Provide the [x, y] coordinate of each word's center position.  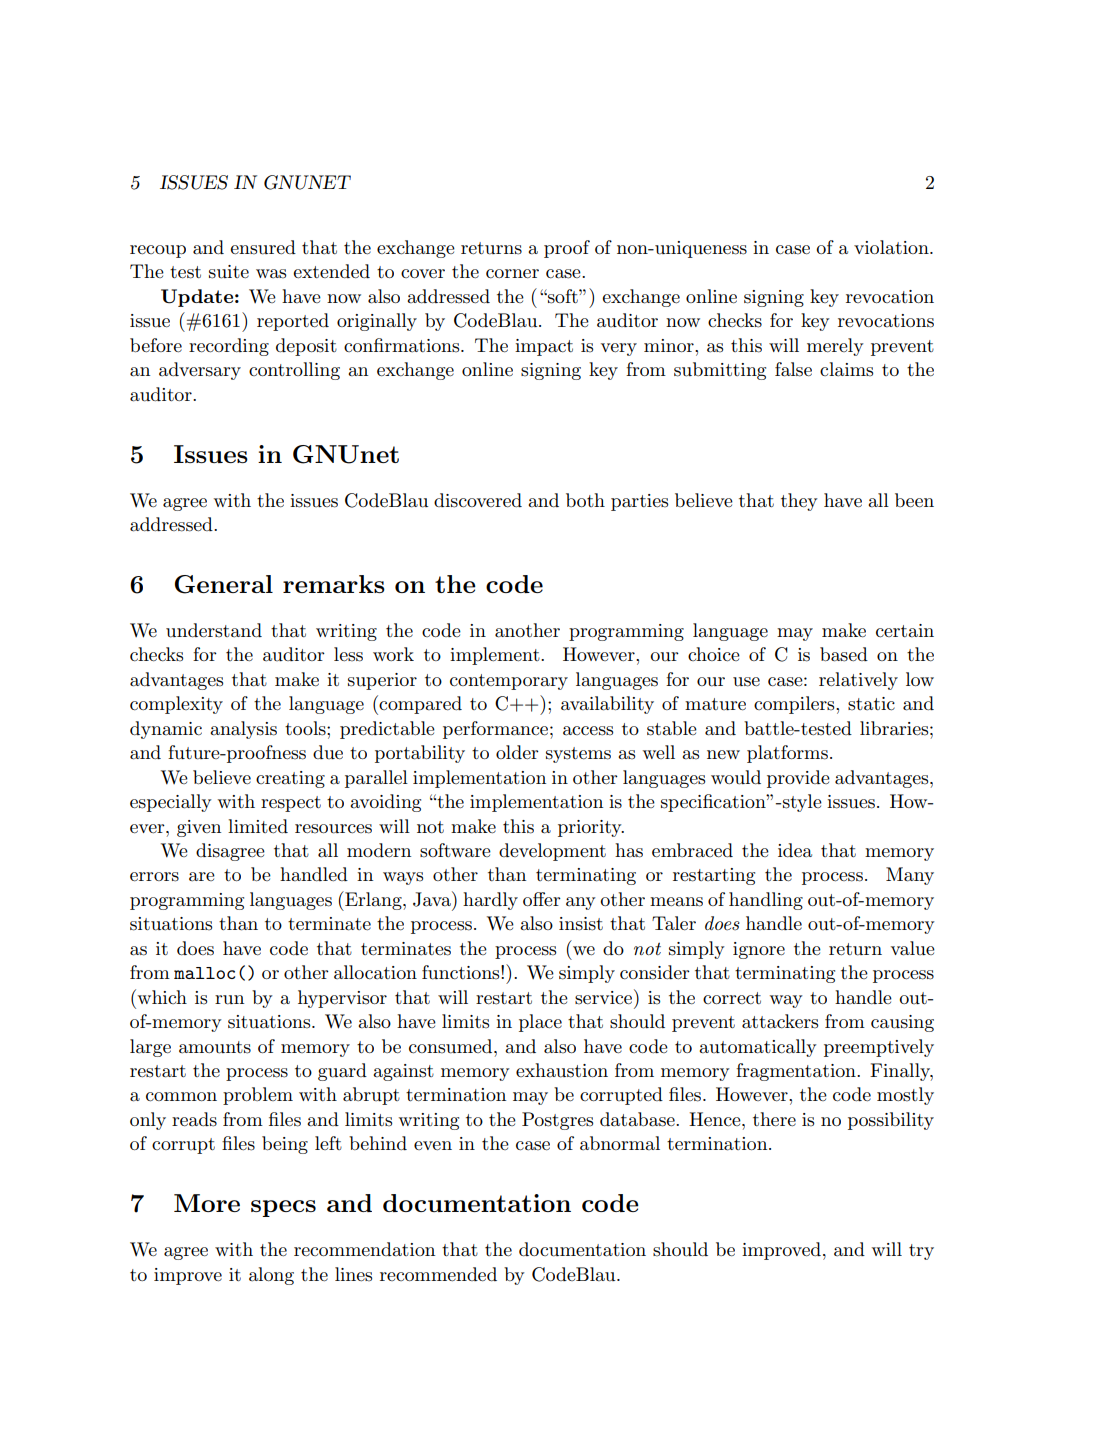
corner [512, 273]
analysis [243, 730]
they [799, 502]
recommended [438, 1274]
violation [892, 247]
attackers [780, 1021]
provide [798, 779]
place [540, 1023]
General [224, 584]
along [271, 1276]
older [517, 752]
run [229, 1000]
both [585, 500]
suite [229, 272]
